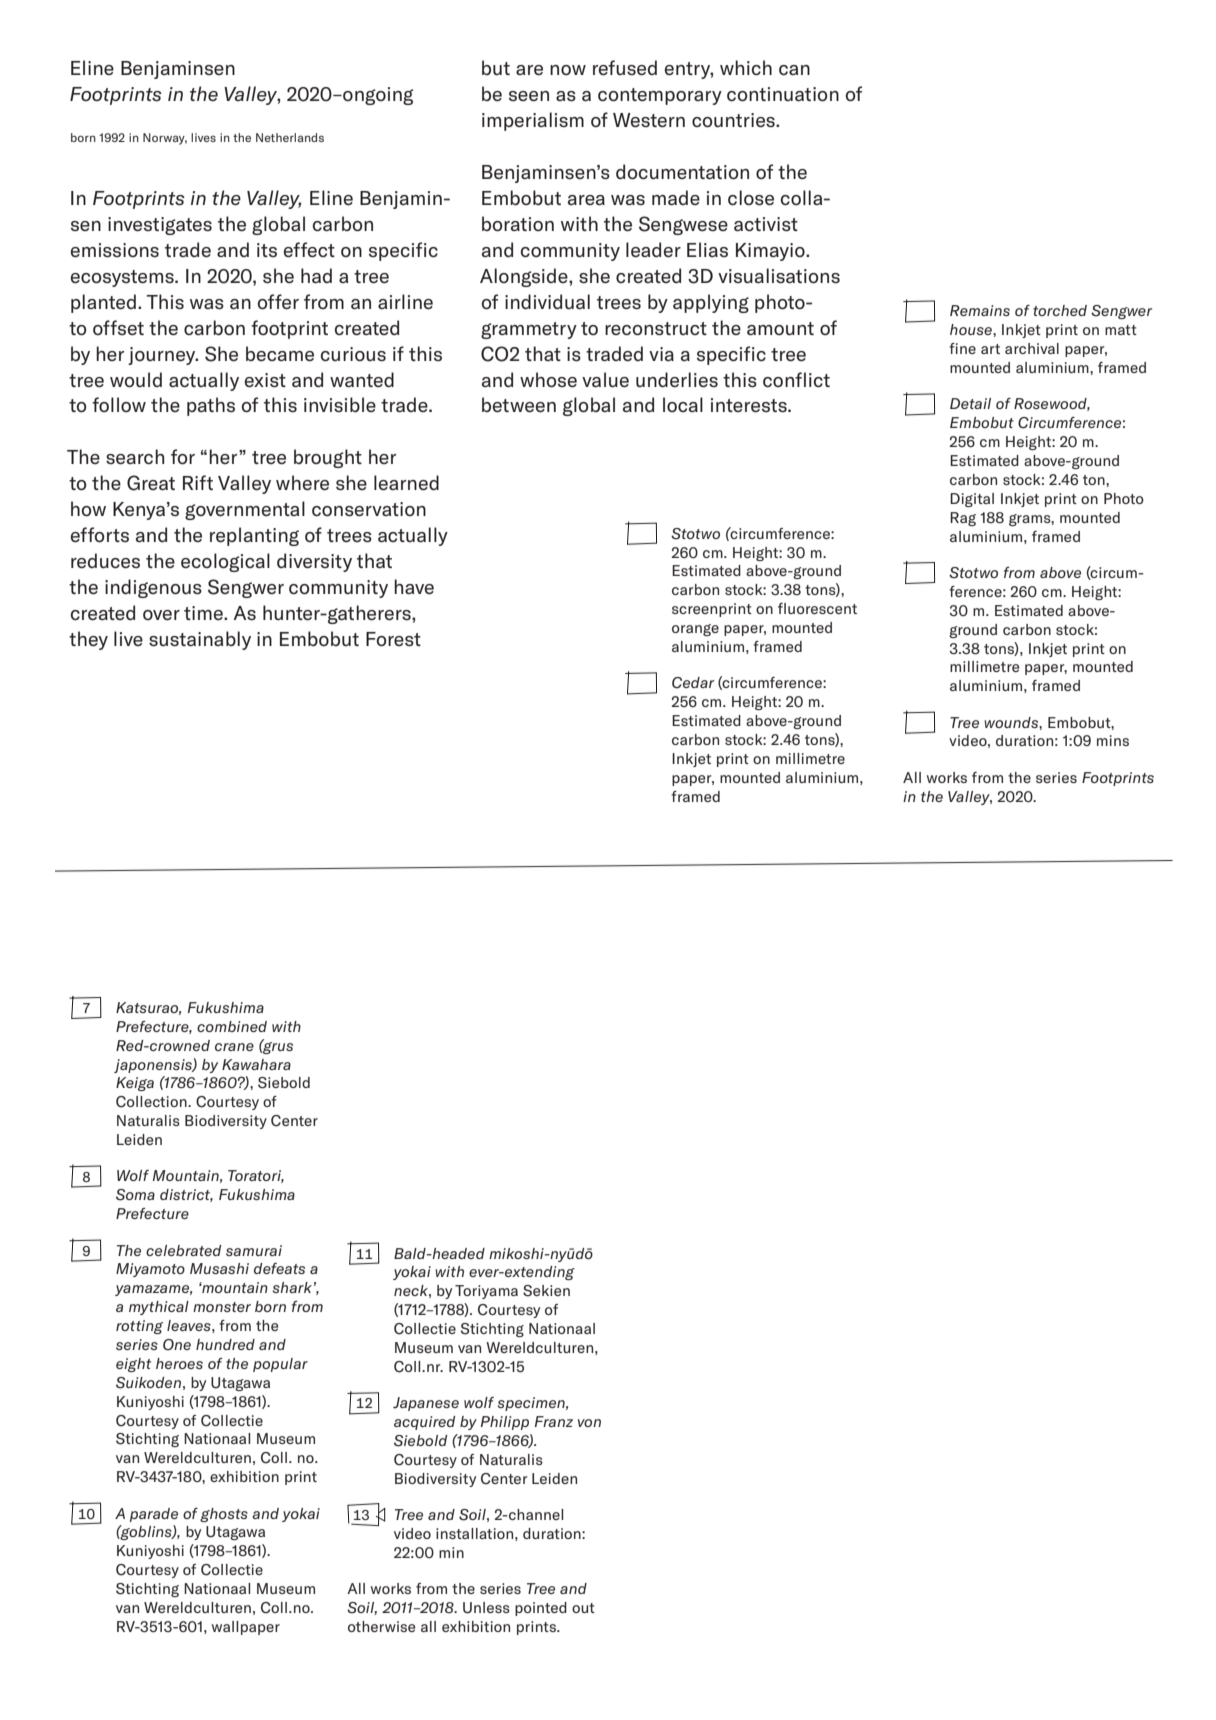 The image size is (1216, 1720). What do you see at coordinates (583, 1608) in the document?
I see `out` at bounding box center [583, 1608].
